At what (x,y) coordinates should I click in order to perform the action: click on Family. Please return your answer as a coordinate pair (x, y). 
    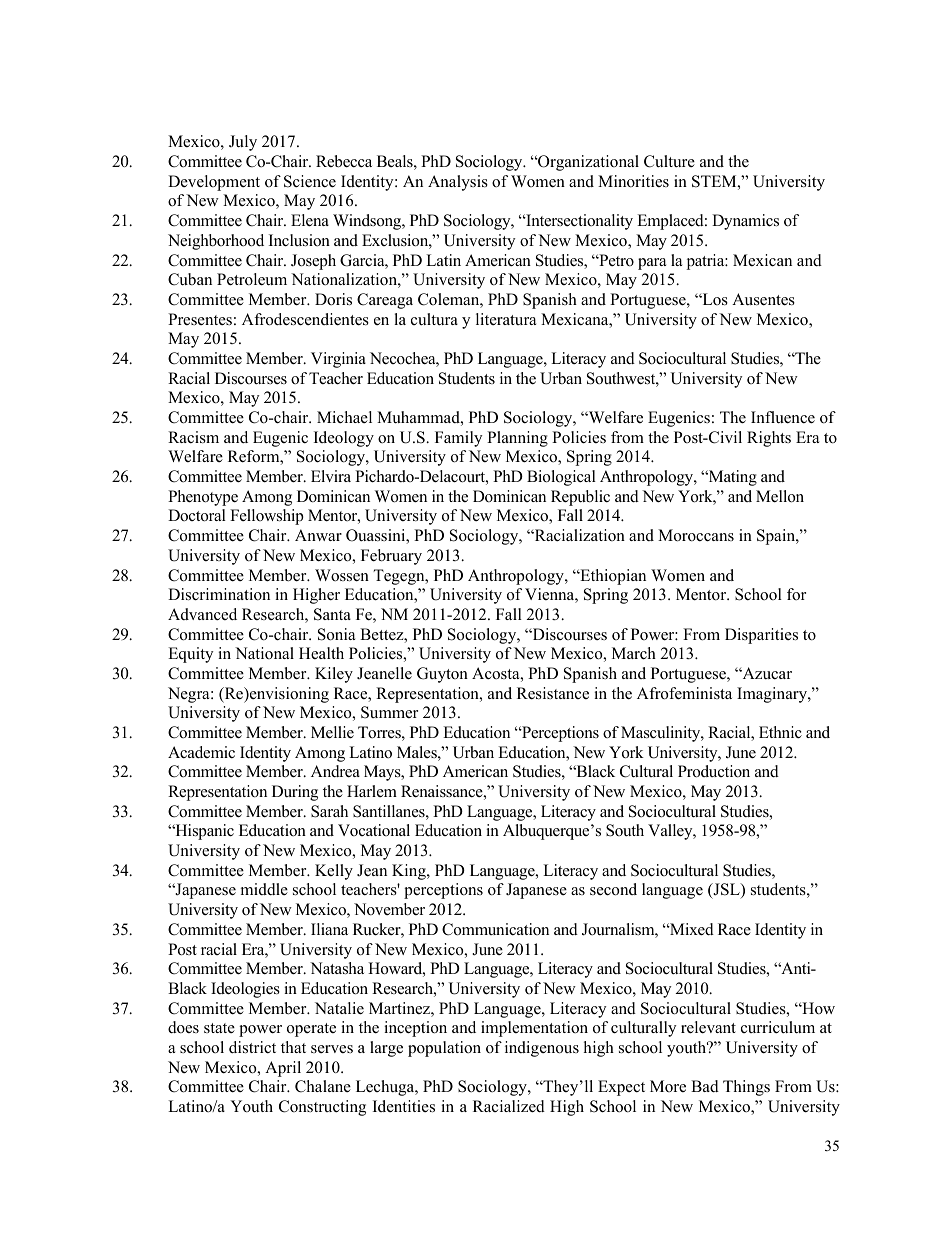
    Looking at the image, I should click on (458, 439).
